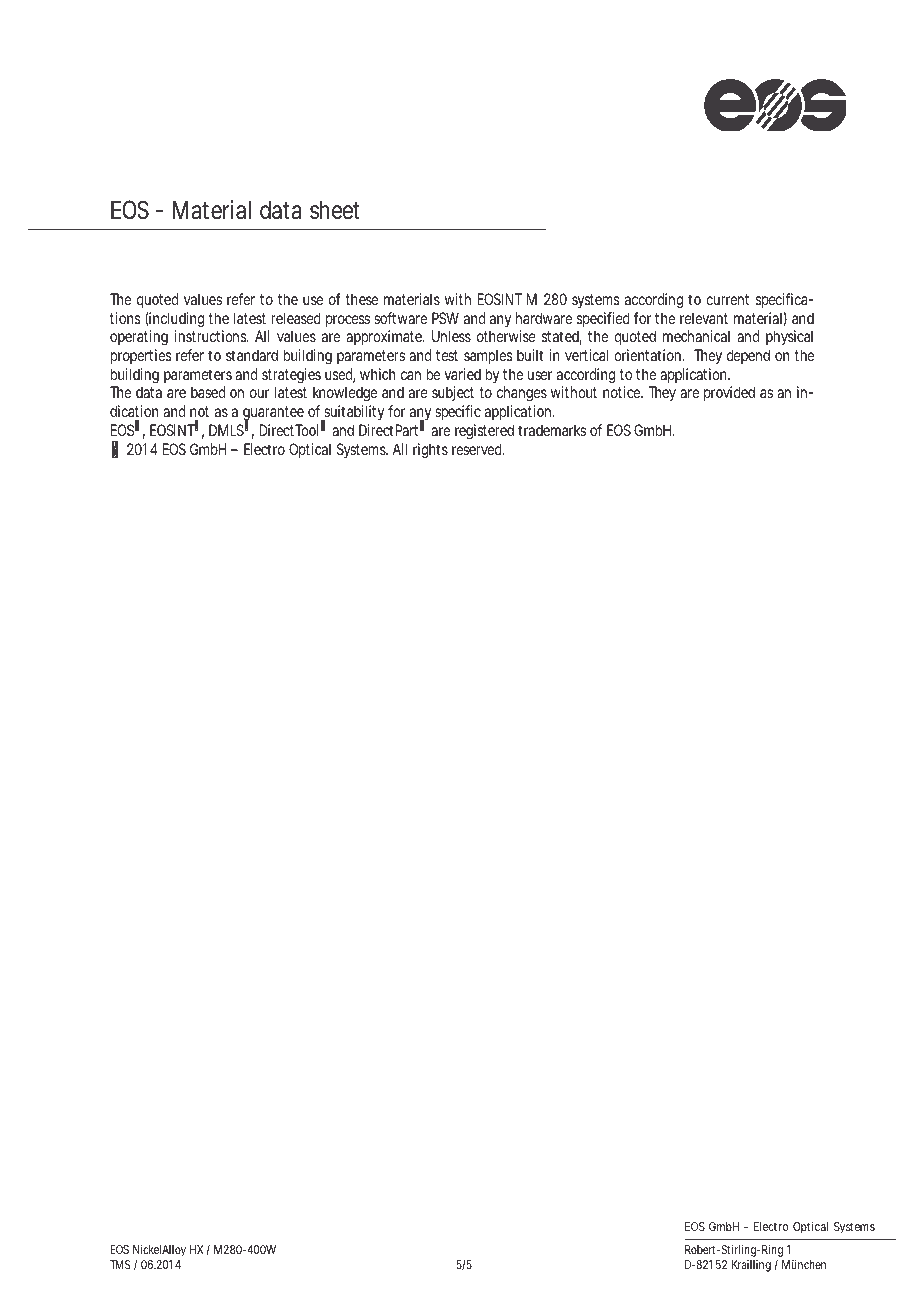 The width and height of the image is (924, 1308). Describe the element at coordinates (430, 451) in the image. I see `rights` at that location.
